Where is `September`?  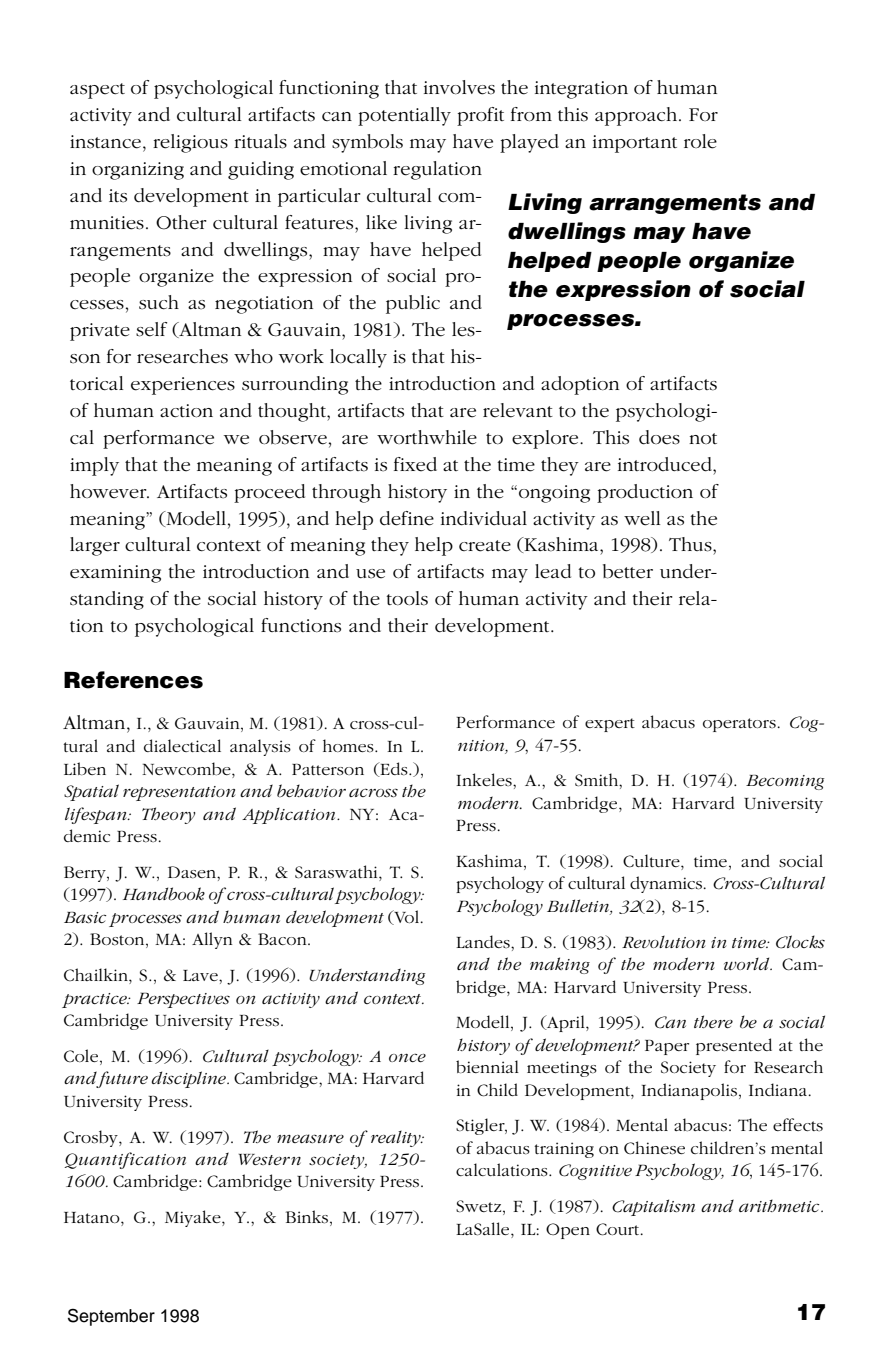 September is located at coordinates (111, 1317).
